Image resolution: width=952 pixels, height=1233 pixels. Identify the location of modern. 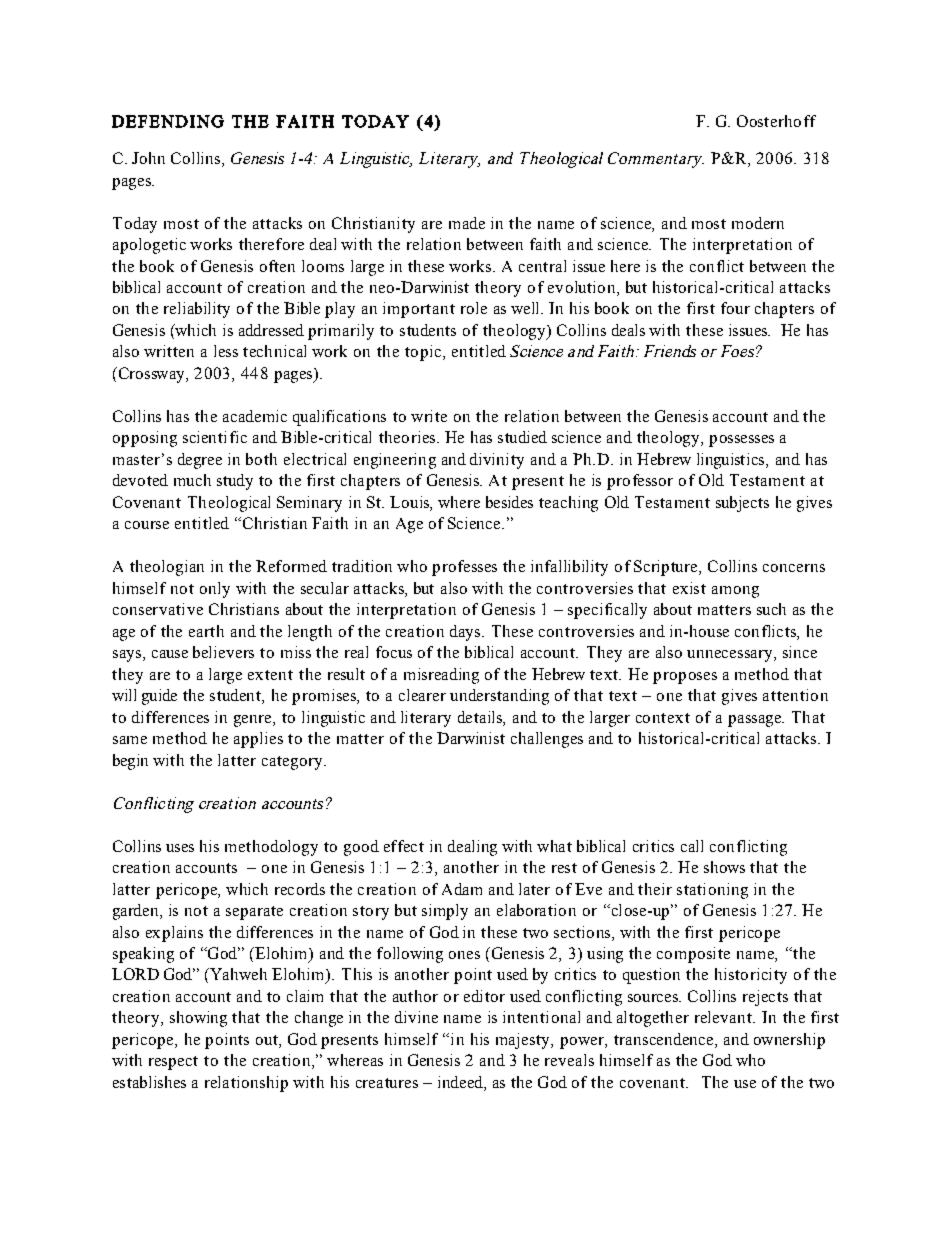
(758, 223).
